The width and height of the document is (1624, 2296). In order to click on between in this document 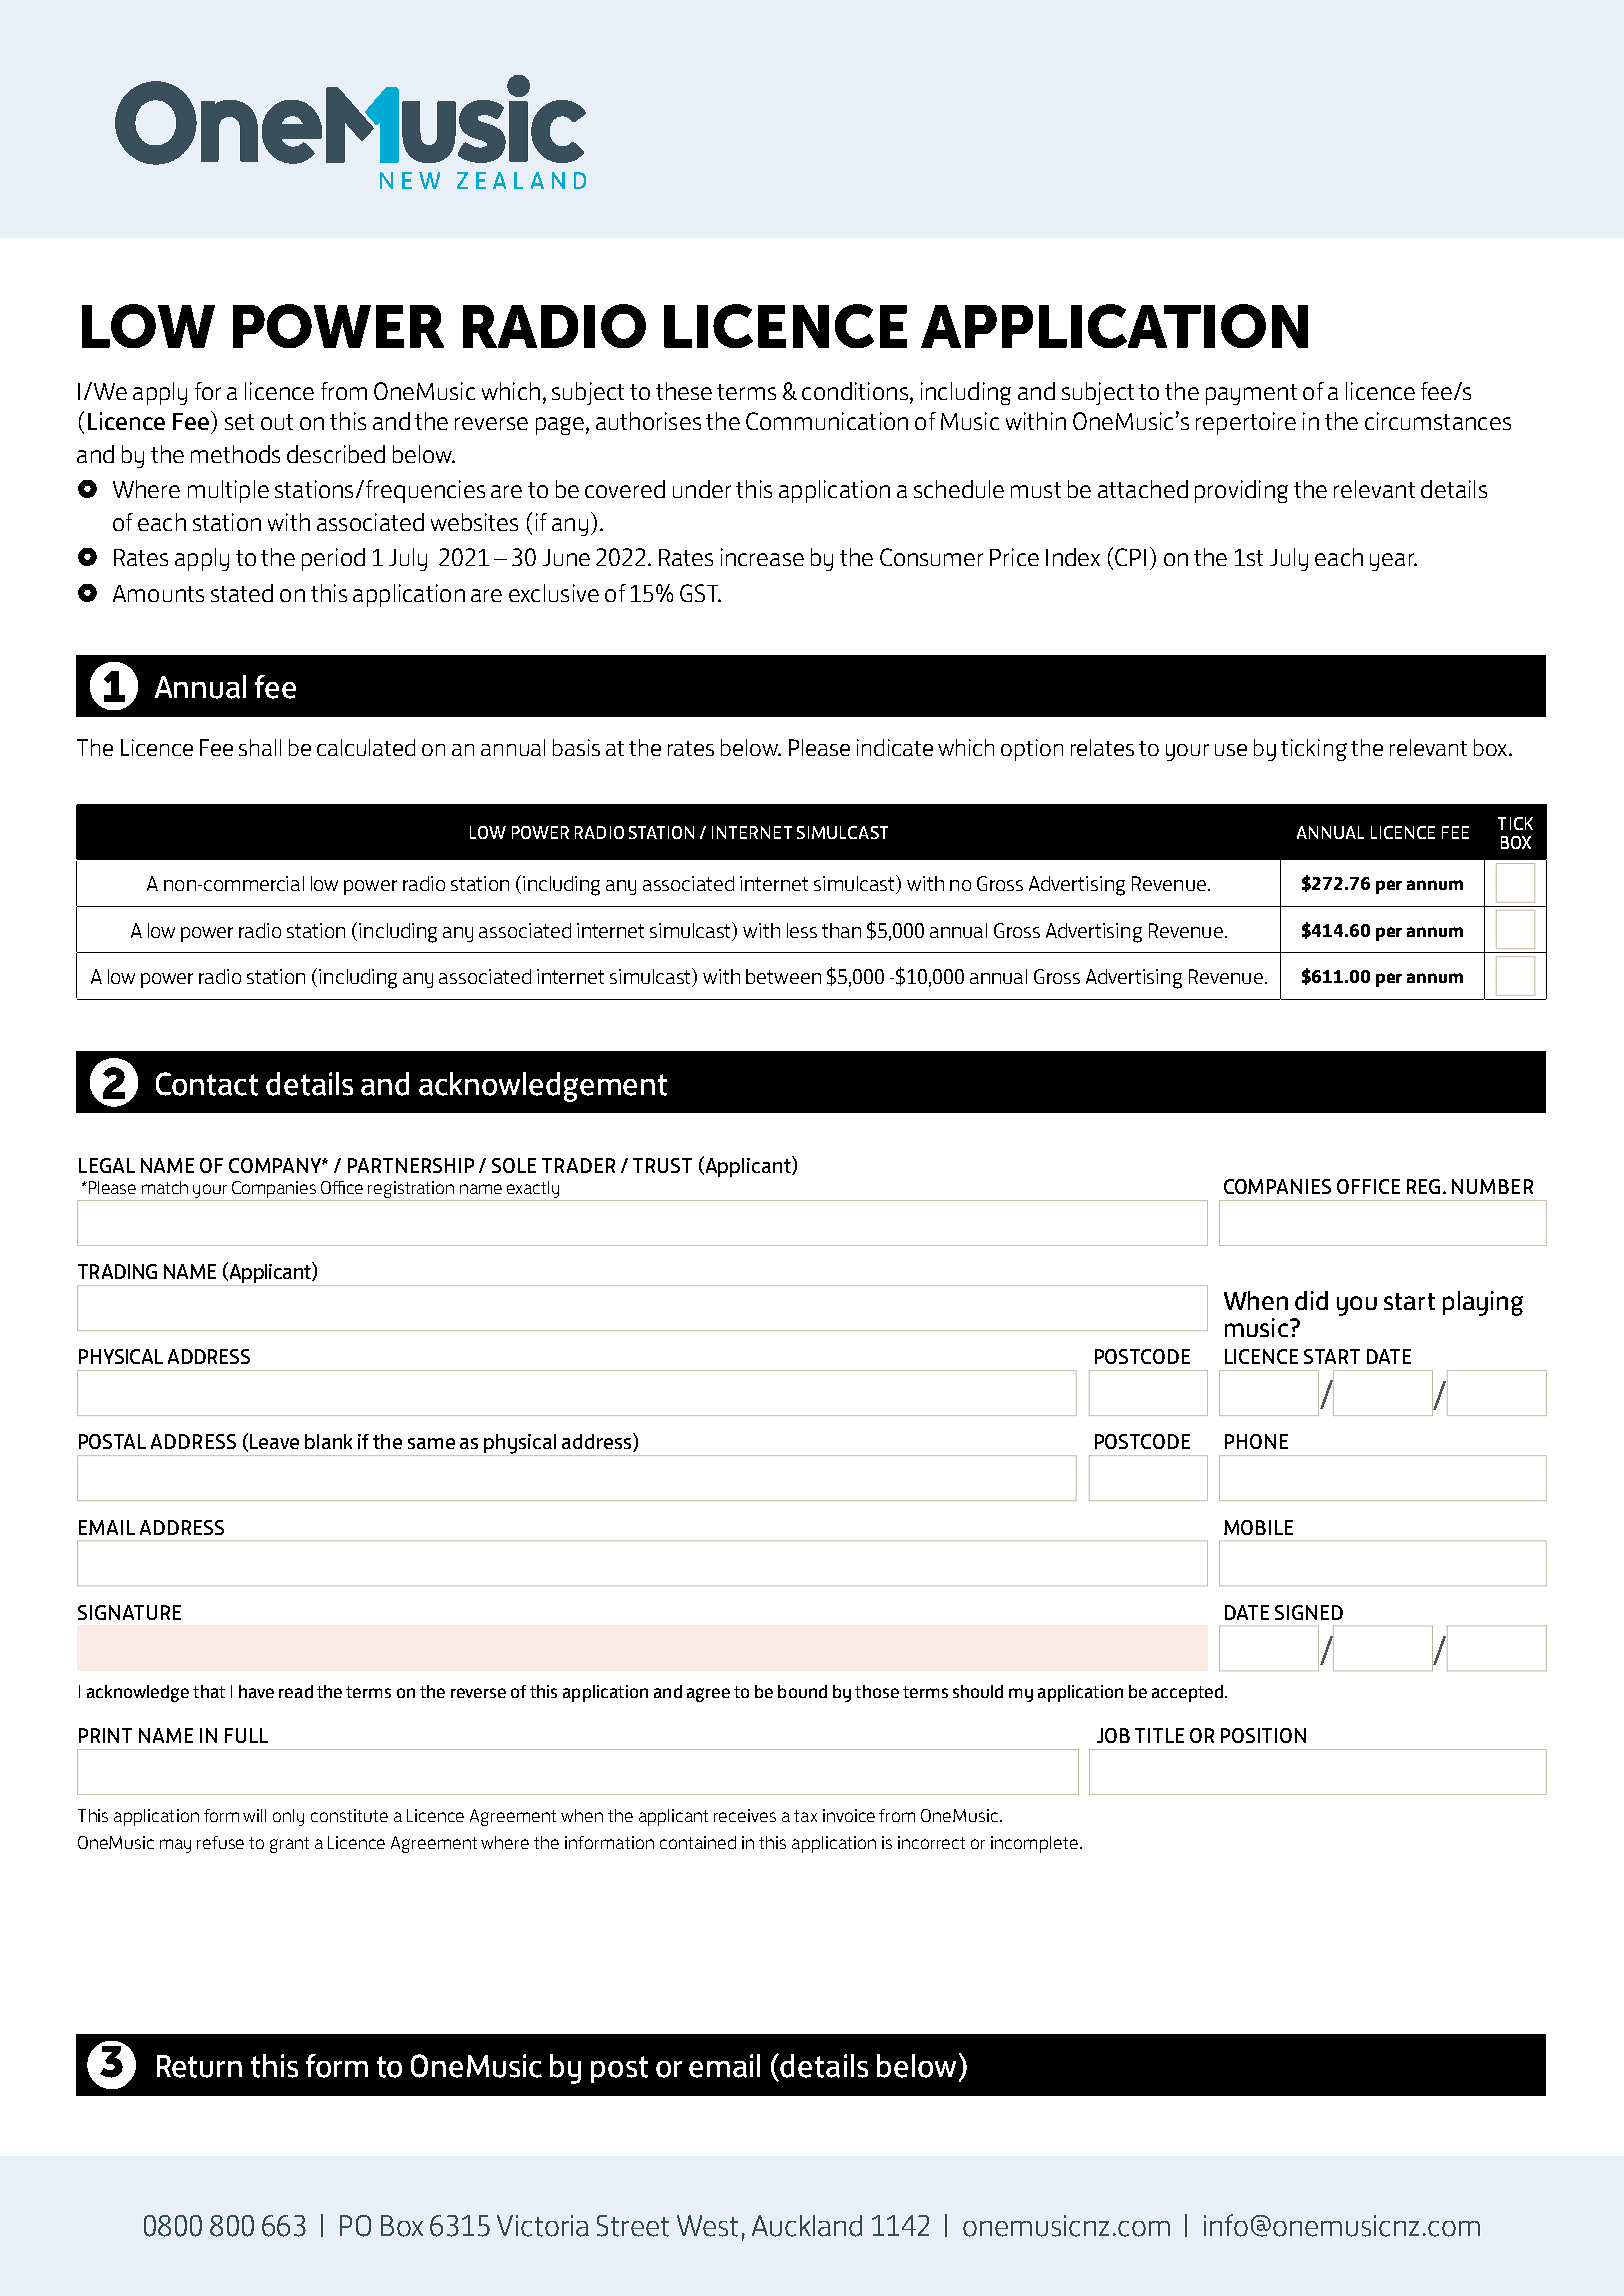, I will do `click(783, 976)`.
